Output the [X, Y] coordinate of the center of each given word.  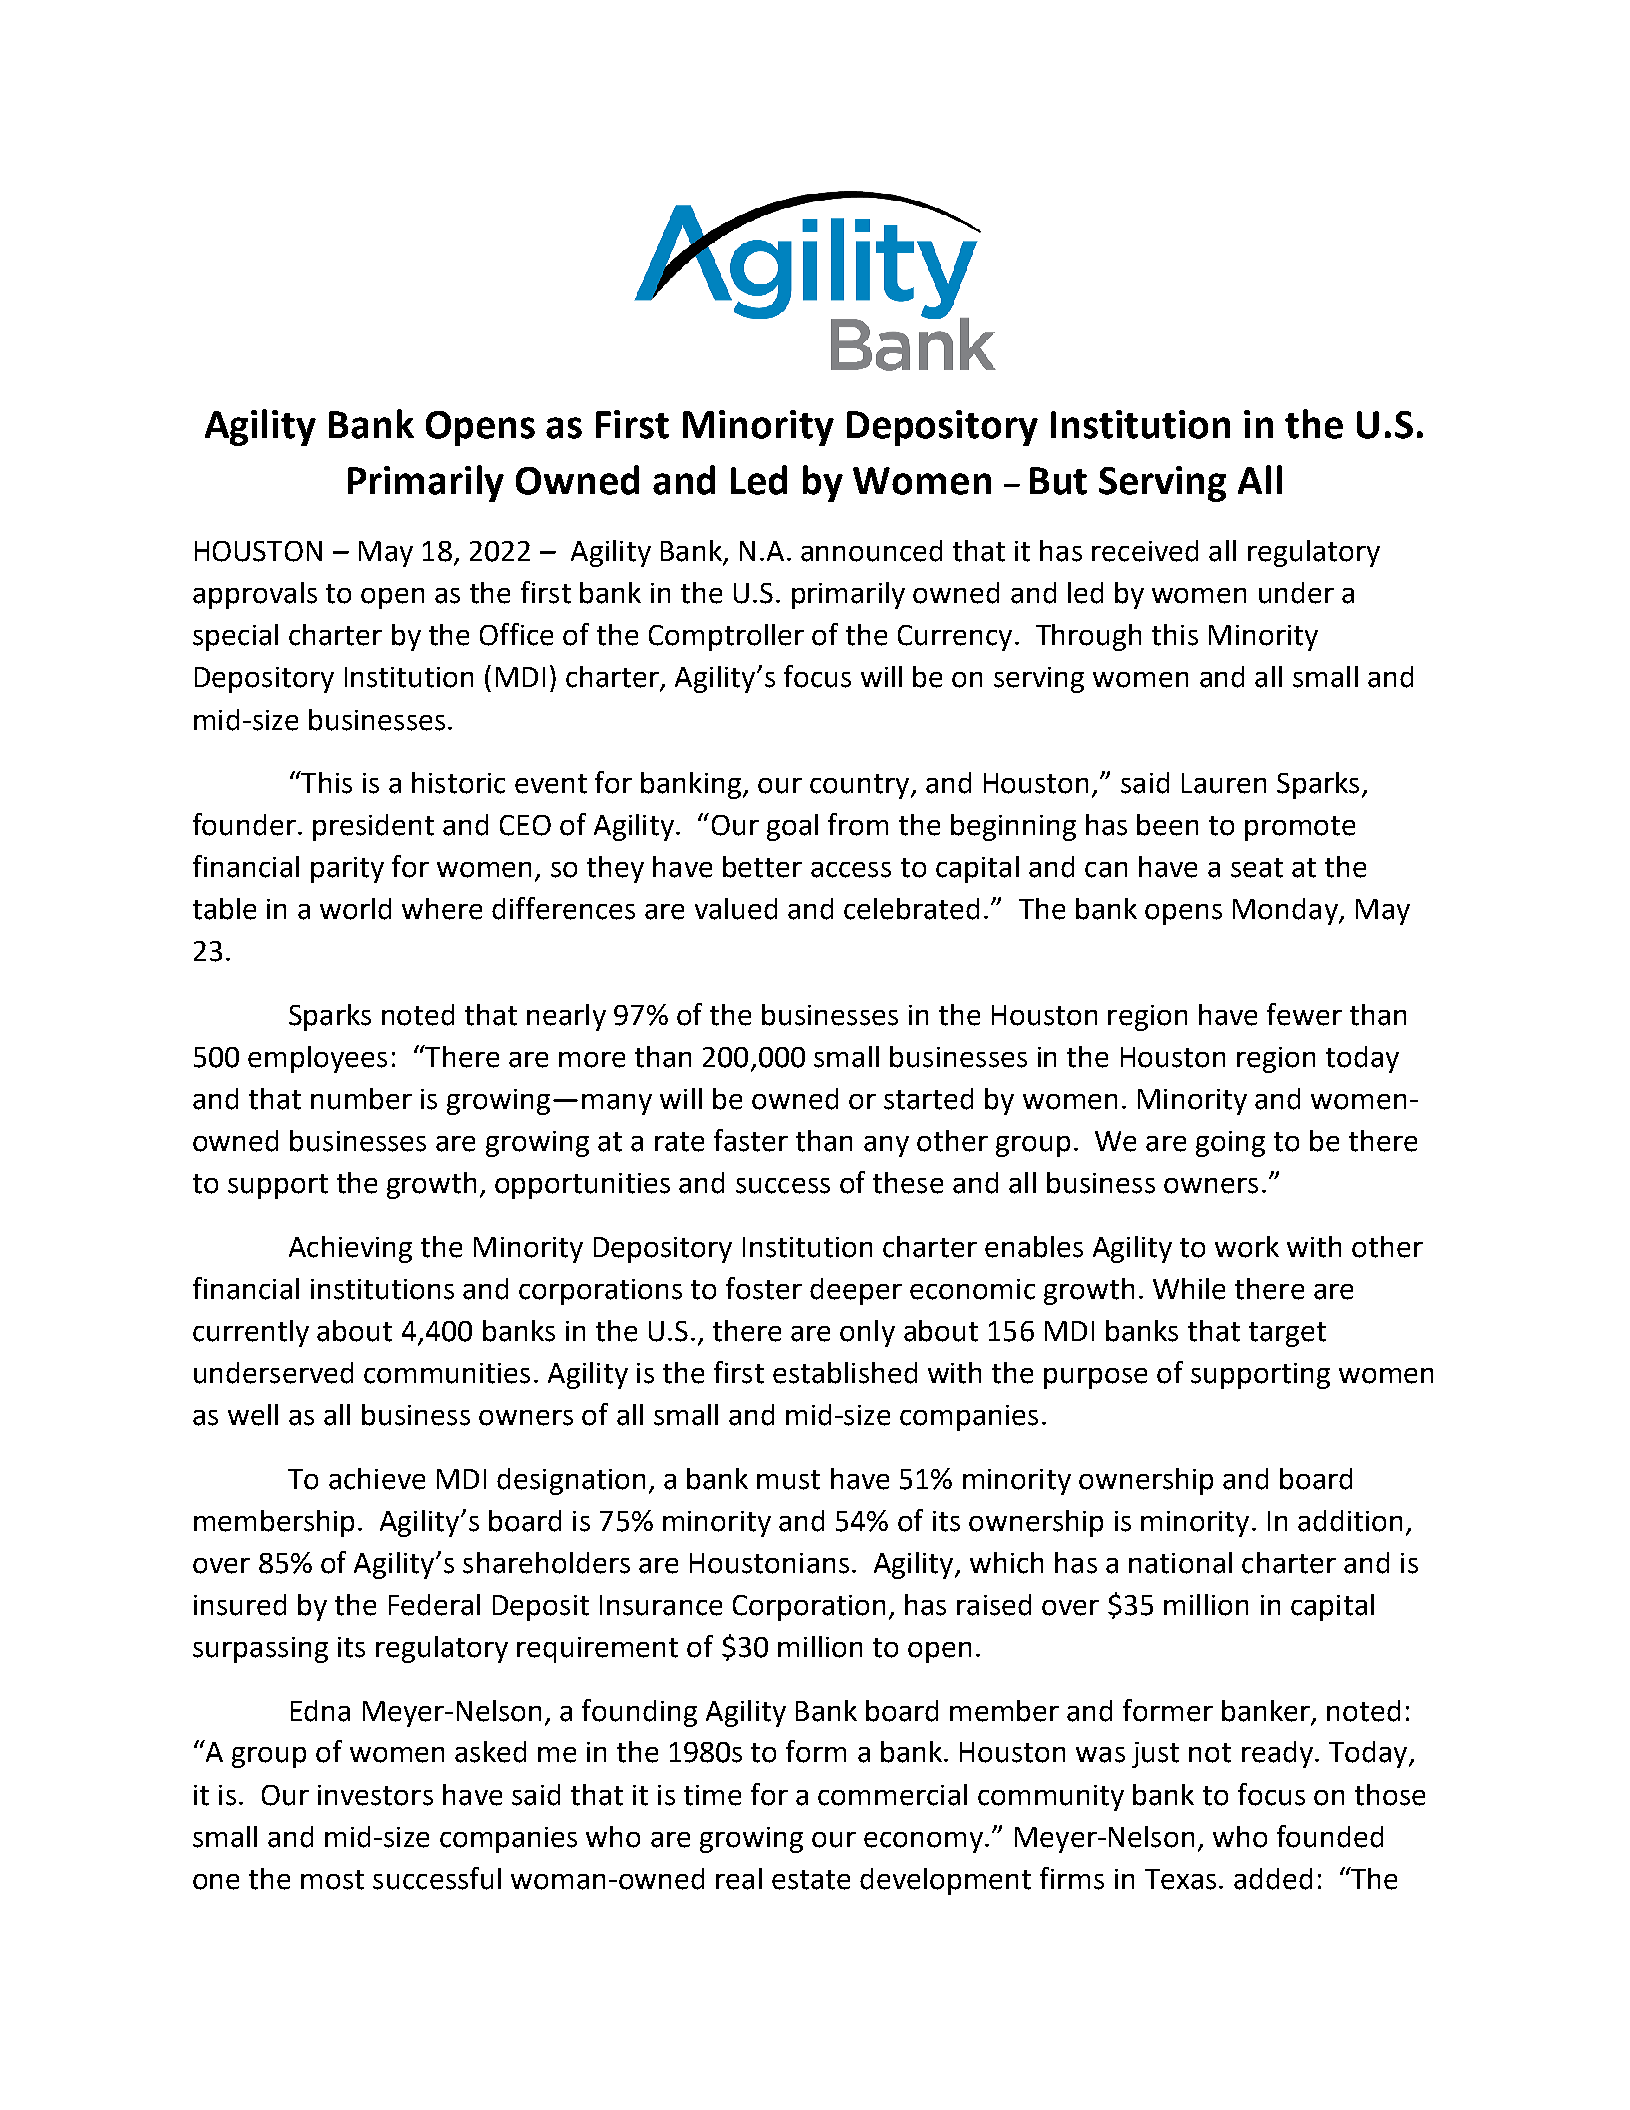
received [1145, 551]
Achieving [350, 1249]
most [332, 1880]
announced [871, 551]
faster [751, 1140]
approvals [255, 595]
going [1230, 1144]
